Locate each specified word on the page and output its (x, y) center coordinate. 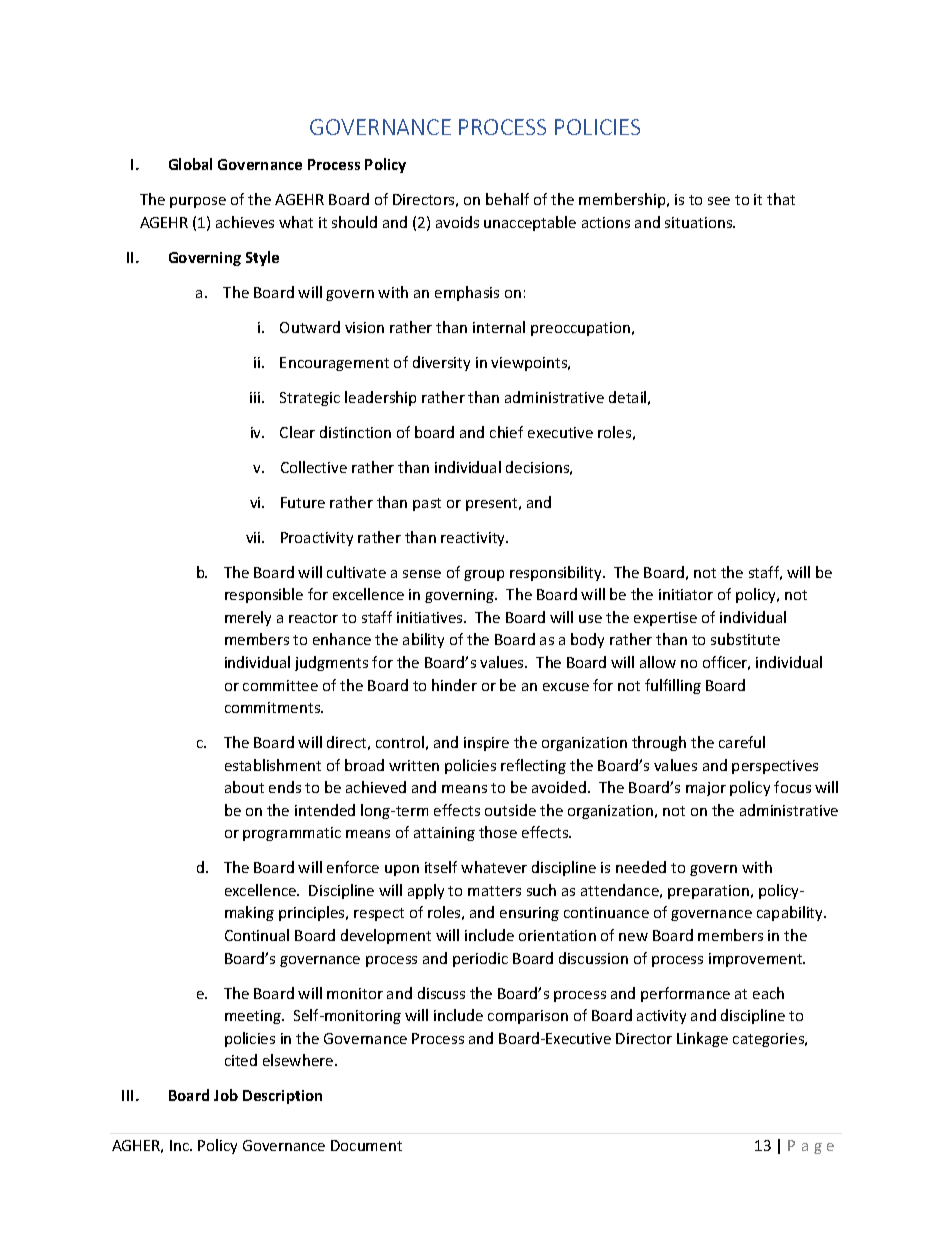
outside (510, 810)
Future (303, 502)
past (427, 504)
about (244, 787)
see (719, 201)
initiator (686, 594)
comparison (528, 1017)
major (706, 789)
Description (282, 1097)
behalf (507, 199)
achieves (245, 222)
